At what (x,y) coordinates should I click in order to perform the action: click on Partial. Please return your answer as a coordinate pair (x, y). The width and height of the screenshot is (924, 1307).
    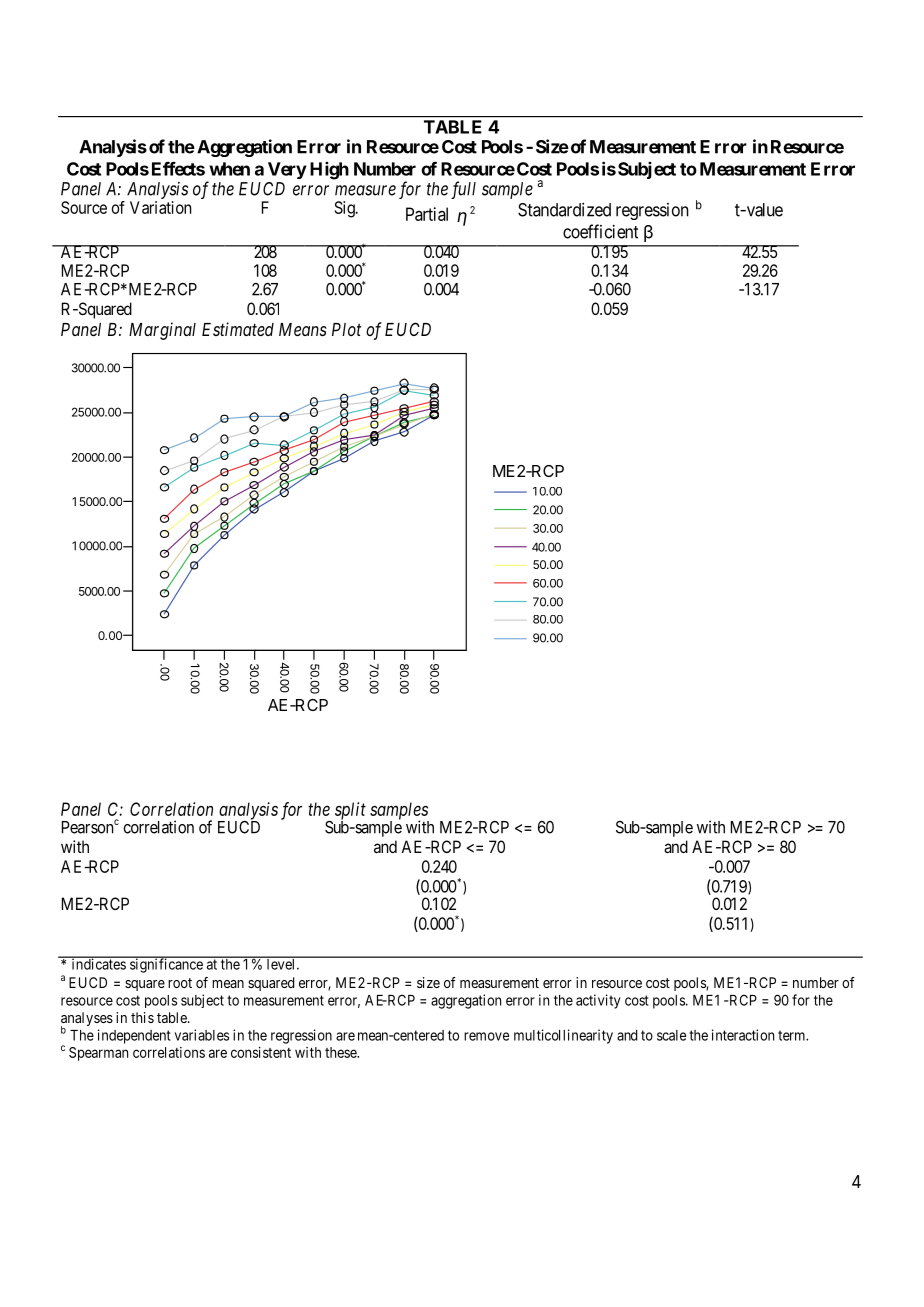
    Looking at the image, I should click on (427, 214).
